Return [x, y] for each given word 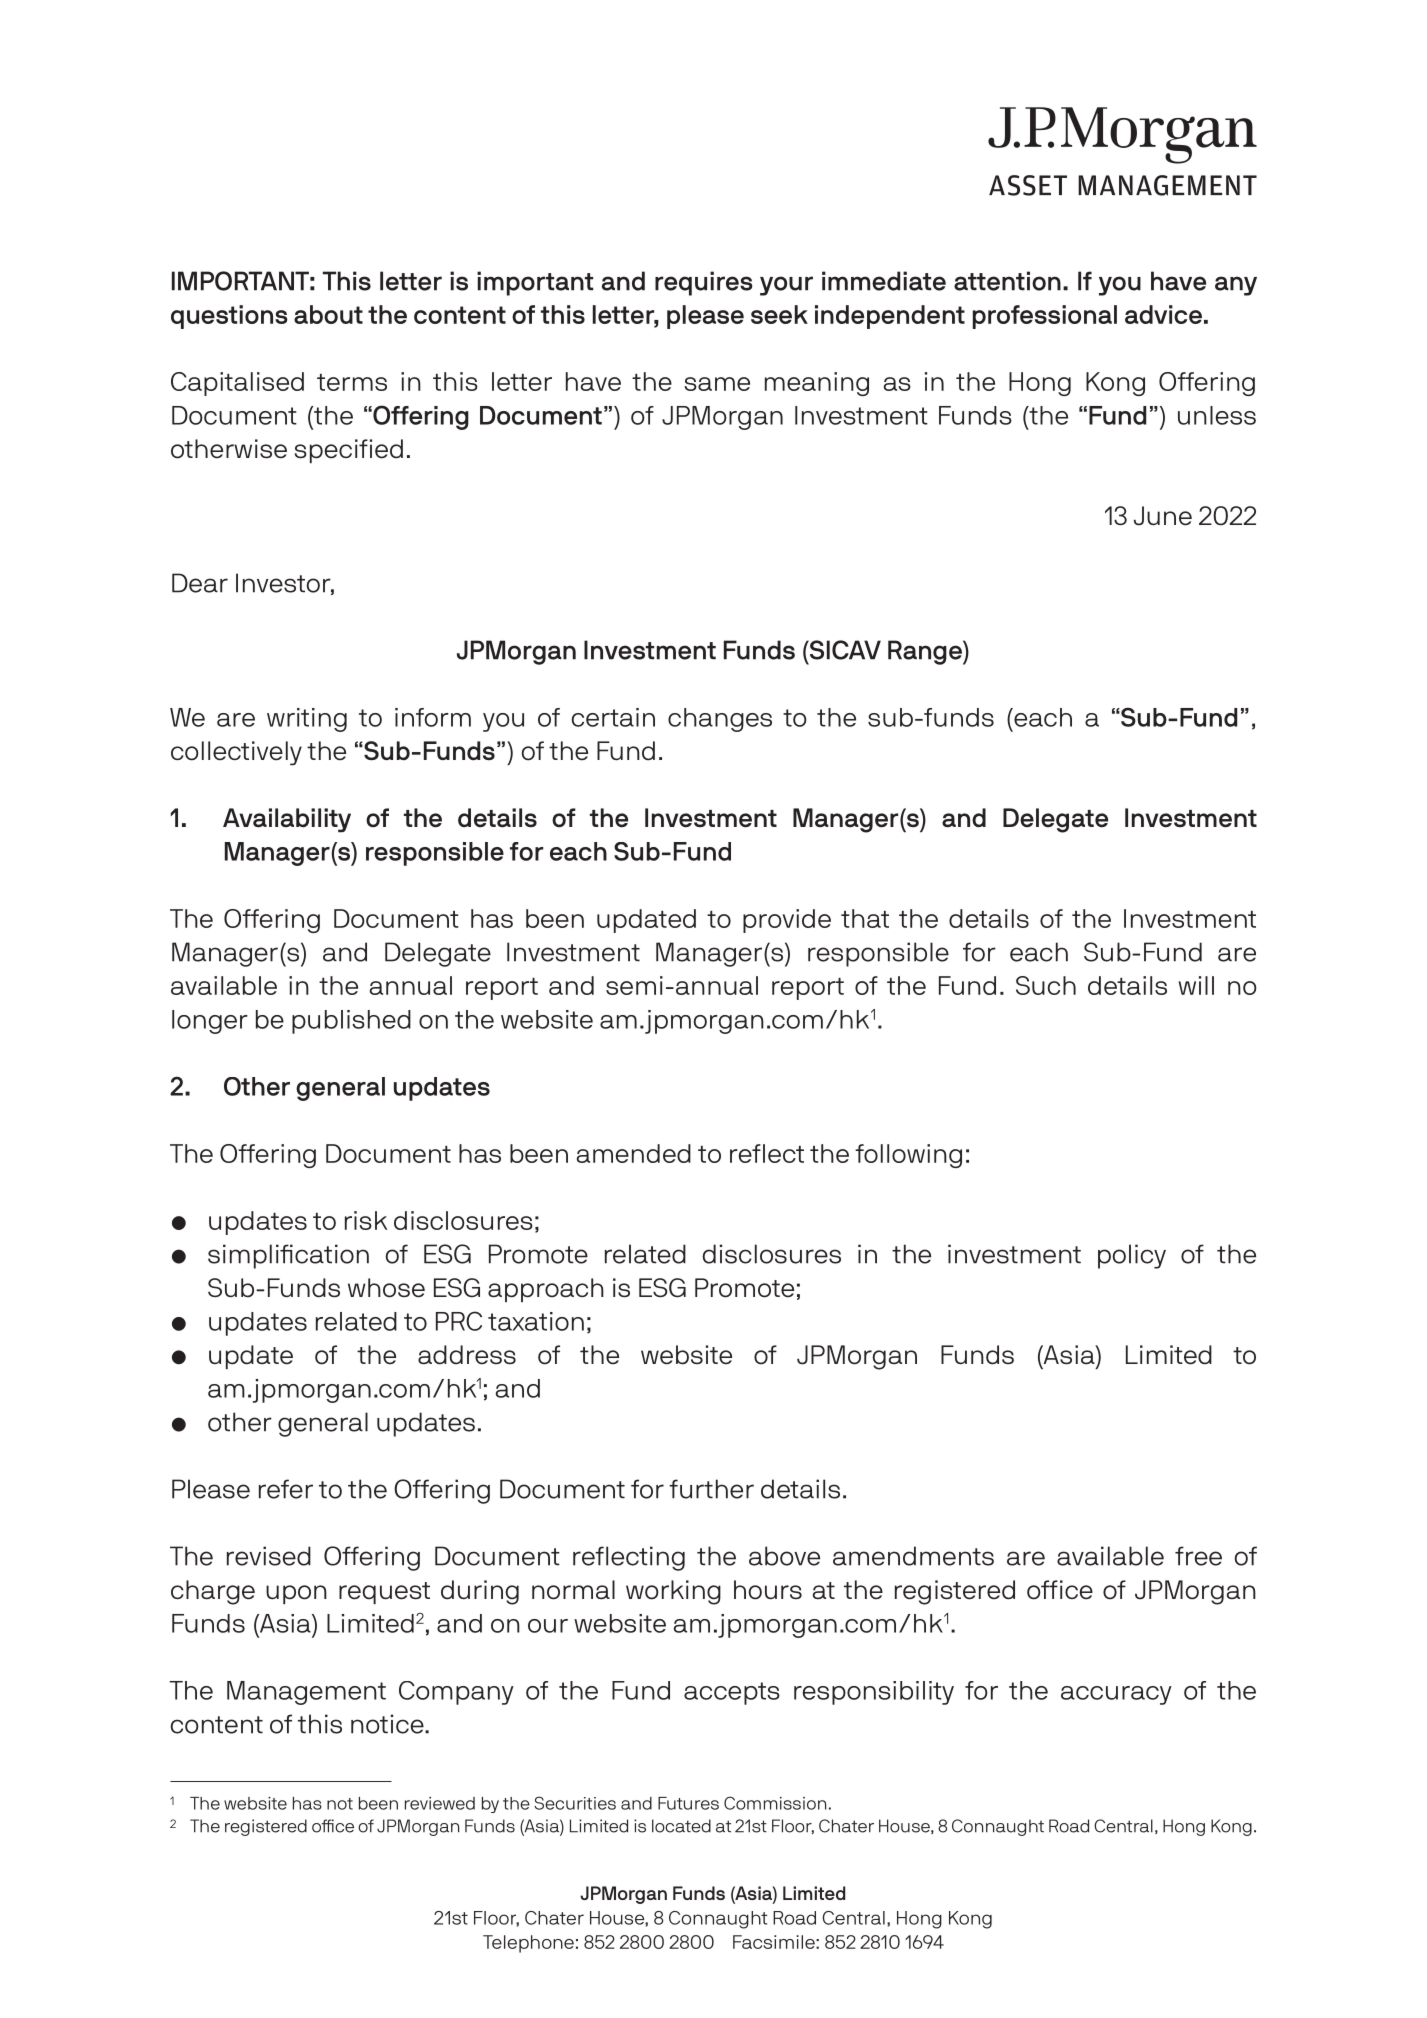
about [328, 314]
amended [634, 1153]
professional [1045, 317]
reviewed [440, 1803]
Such [1046, 985]
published [351, 1022]
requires [704, 283]
